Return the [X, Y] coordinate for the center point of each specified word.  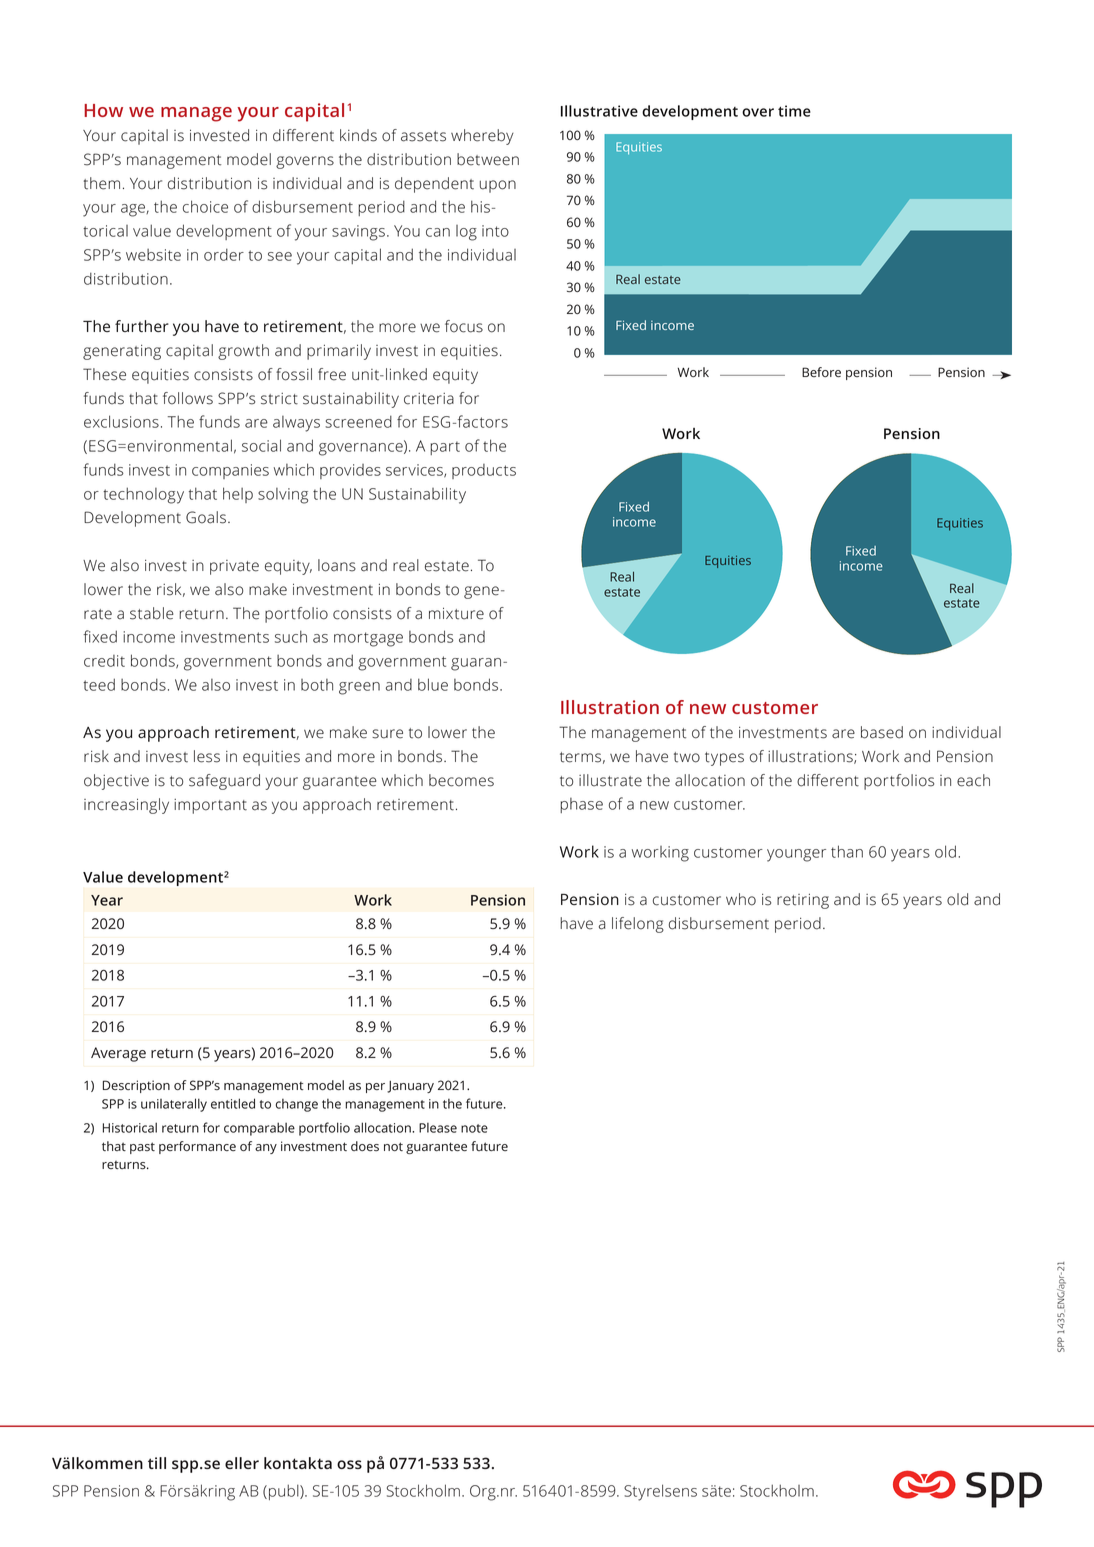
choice [205, 206]
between [488, 159]
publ [285, 1492]
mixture [456, 613]
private [234, 567]
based [882, 732]
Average [118, 1054]
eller [242, 1463]
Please [438, 1128]
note [474, 1128]
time [794, 111]
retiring [803, 901]
